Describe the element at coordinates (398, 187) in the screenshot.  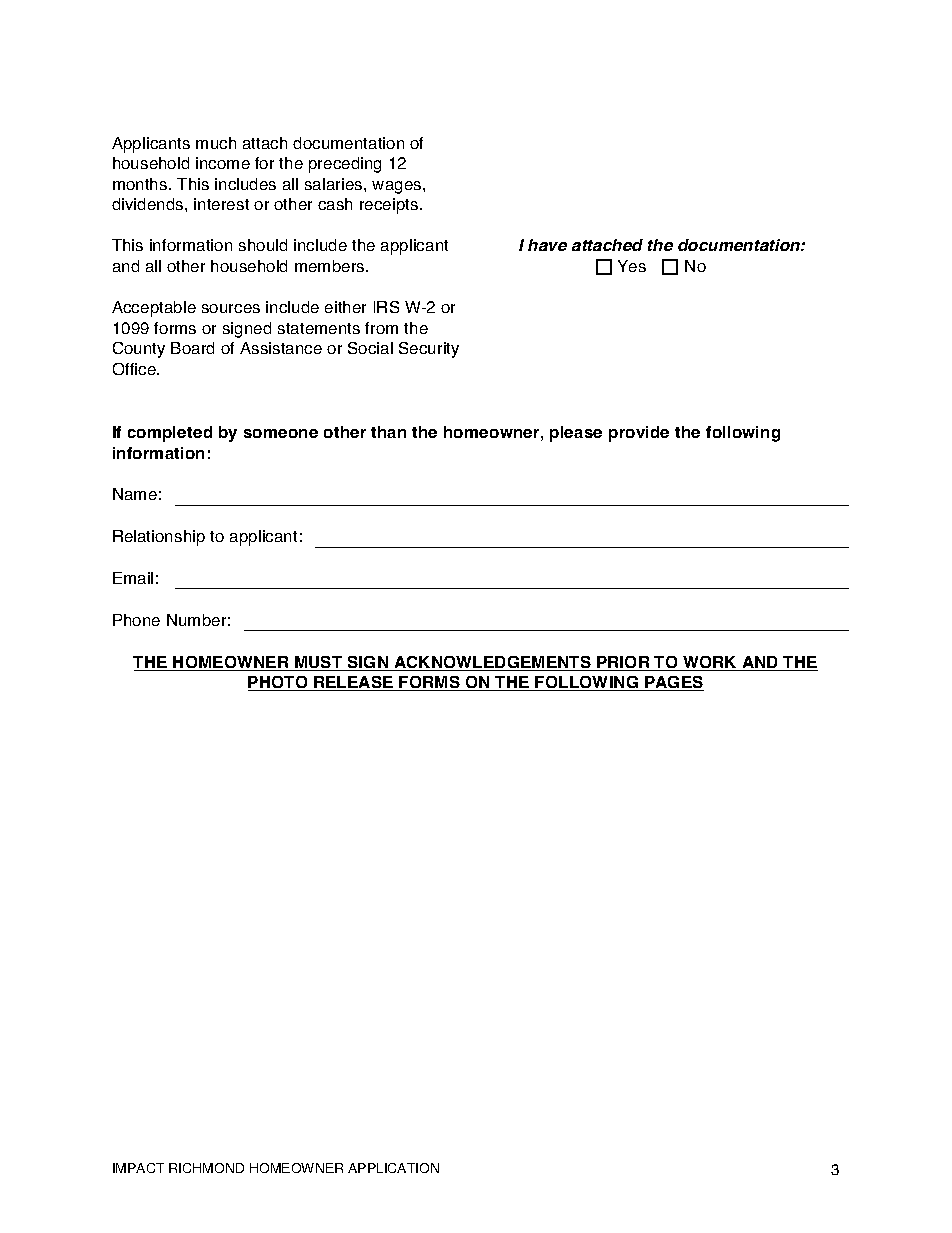
I see `wages` at that location.
